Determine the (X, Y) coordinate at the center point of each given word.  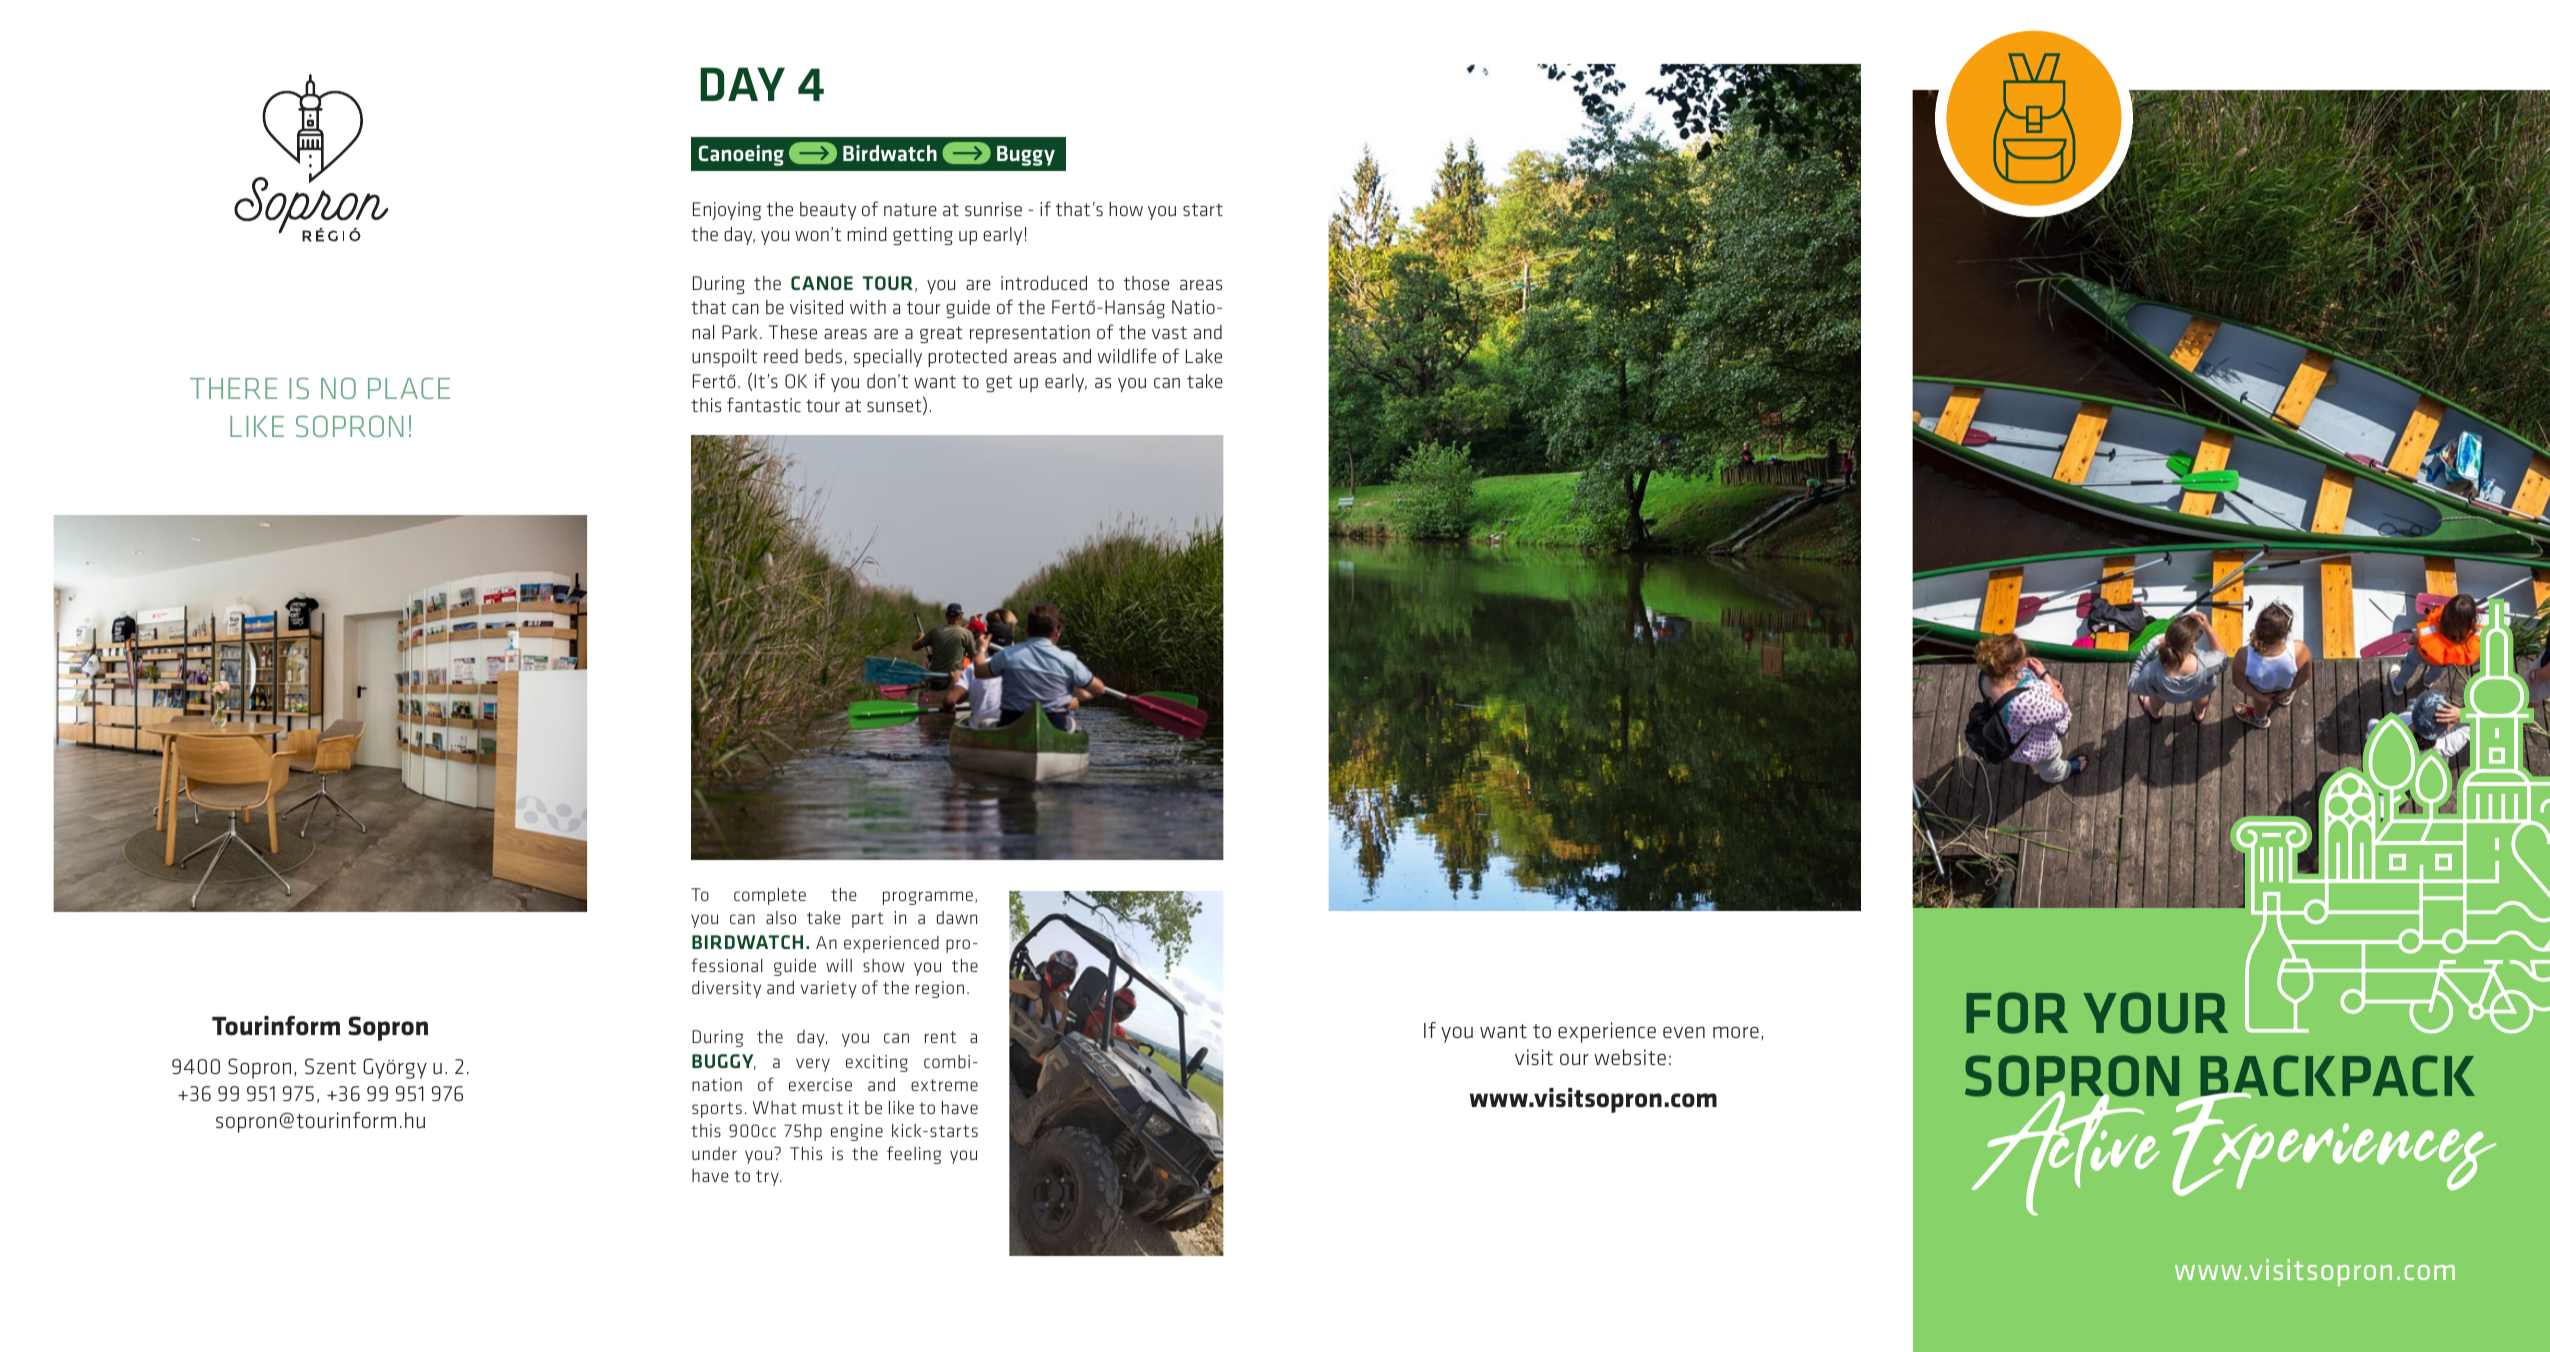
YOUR (2155, 1013)
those (1146, 283)
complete (770, 896)
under (714, 1153)
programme (928, 898)
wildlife (1127, 355)
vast (1169, 332)
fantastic (764, 404)
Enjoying (727, 211)
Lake (1204, 356)
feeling (914, 1155)
